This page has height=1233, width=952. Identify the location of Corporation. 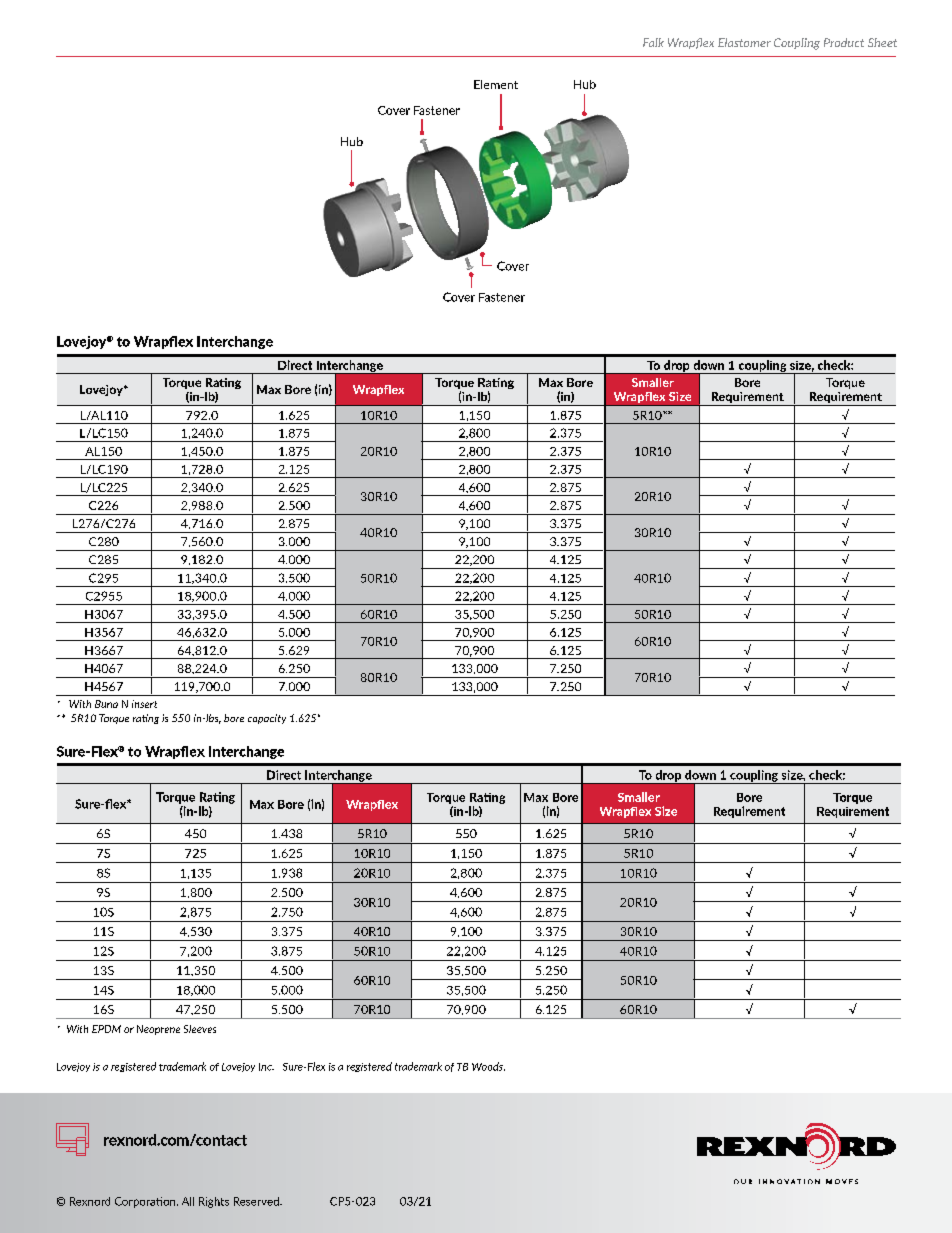
(146, 1202).
